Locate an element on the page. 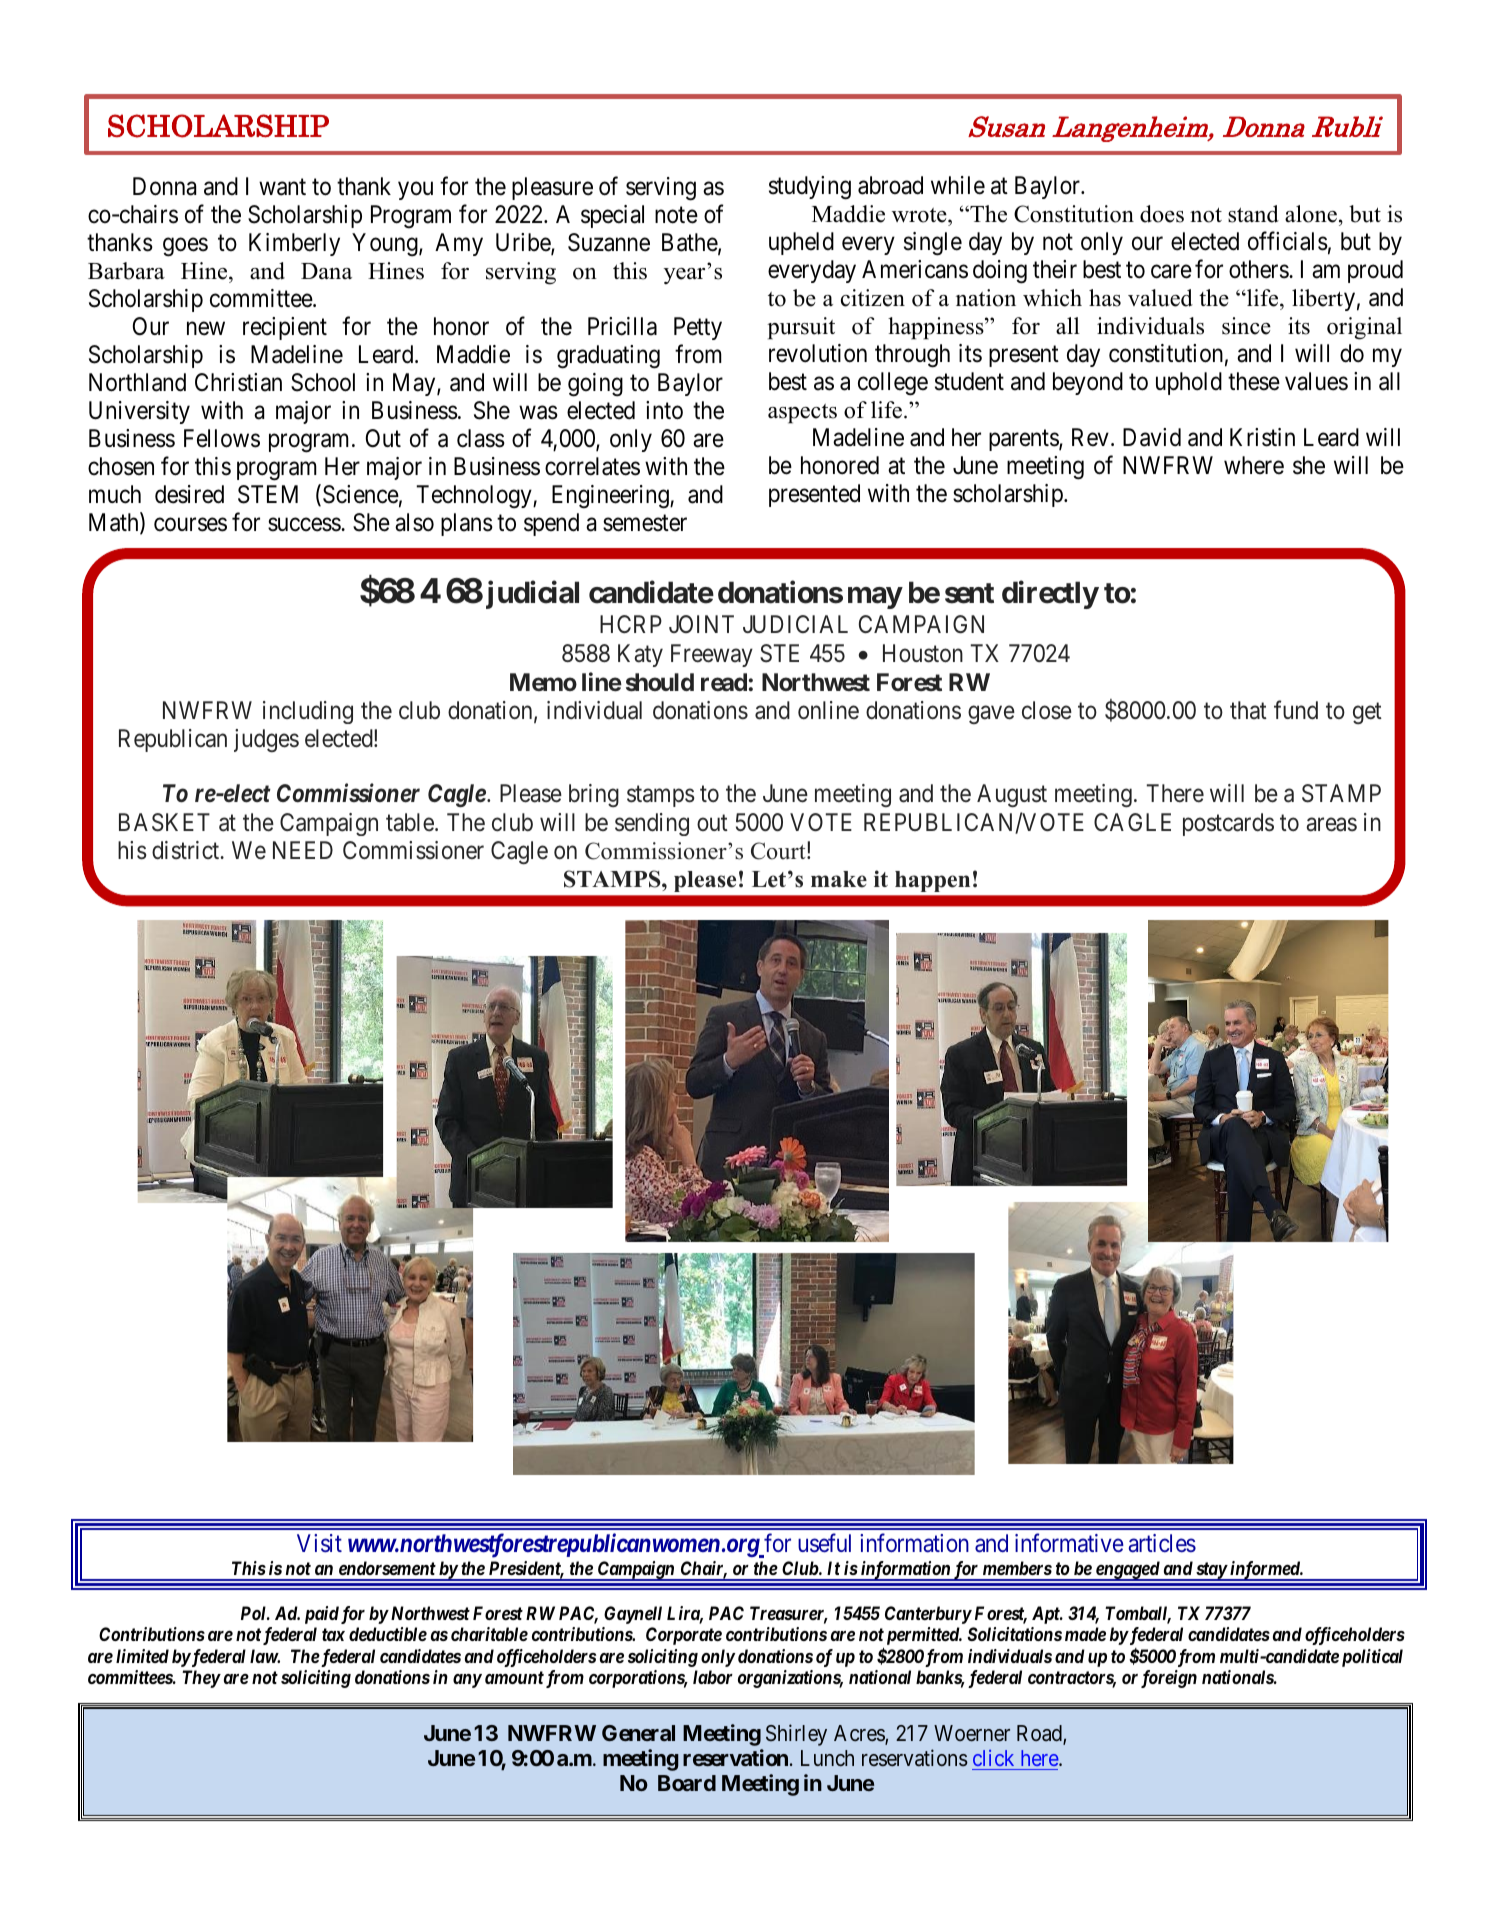 The width and height of the image is (1491, 1929). upheld is located at coordinates (801, 243).
